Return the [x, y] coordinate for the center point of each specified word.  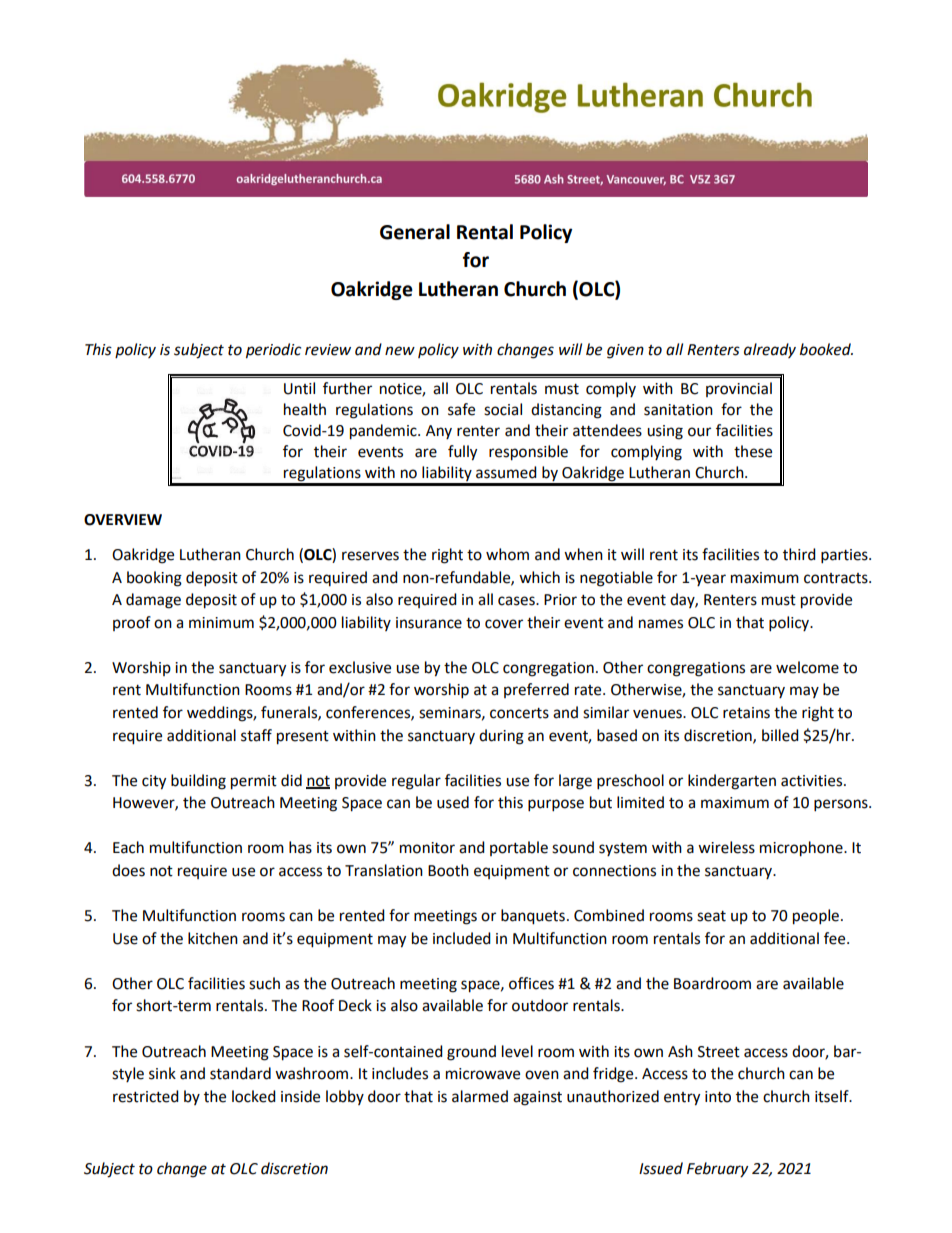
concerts [519, 713]
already [770, 350]
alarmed [480, 1096]
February [717, 1170]
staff [256, 735]
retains [746, 713]
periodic [273, 351]
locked [254, 1096]
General [415, 232]
